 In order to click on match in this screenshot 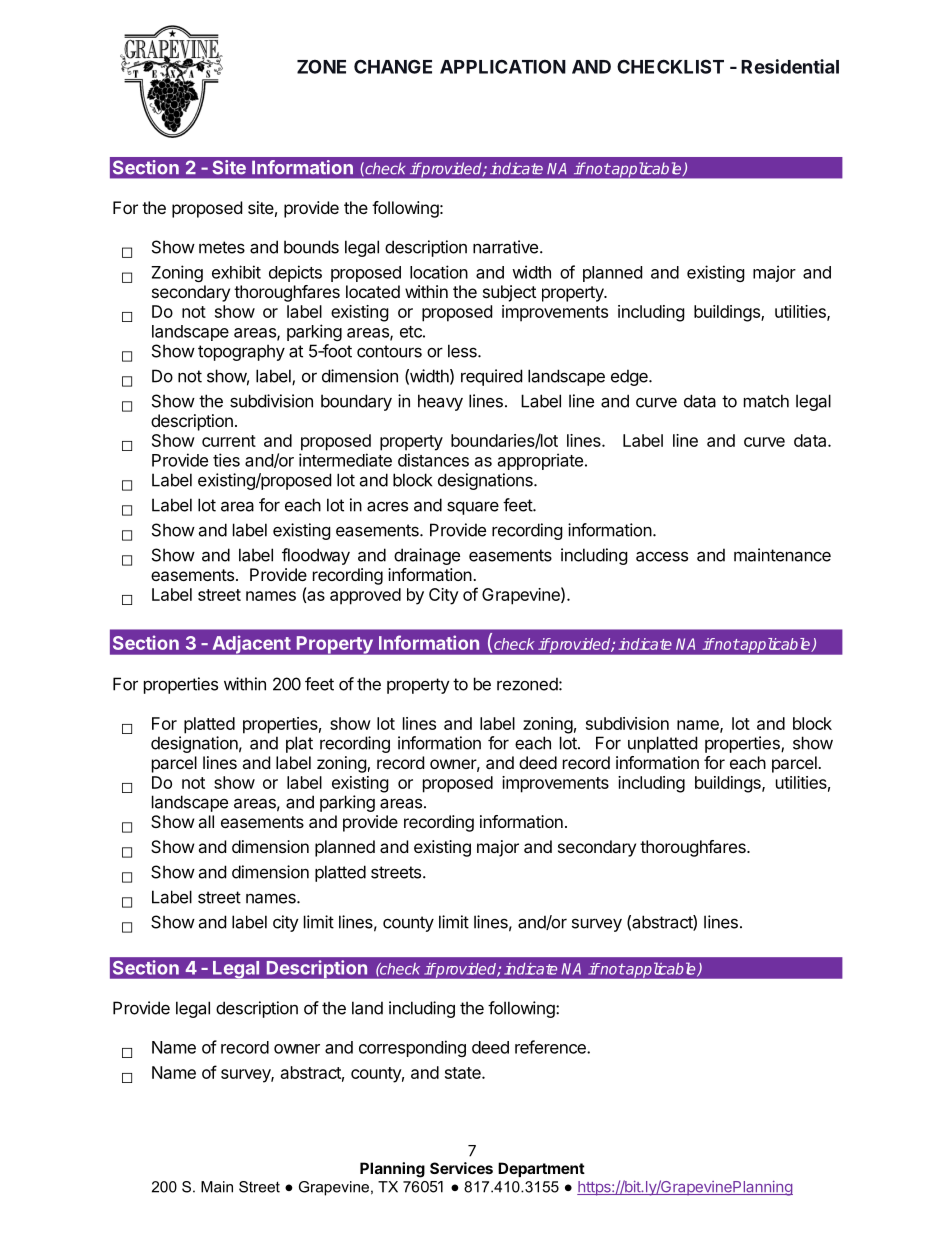, I will do `click(766, 401)`.
